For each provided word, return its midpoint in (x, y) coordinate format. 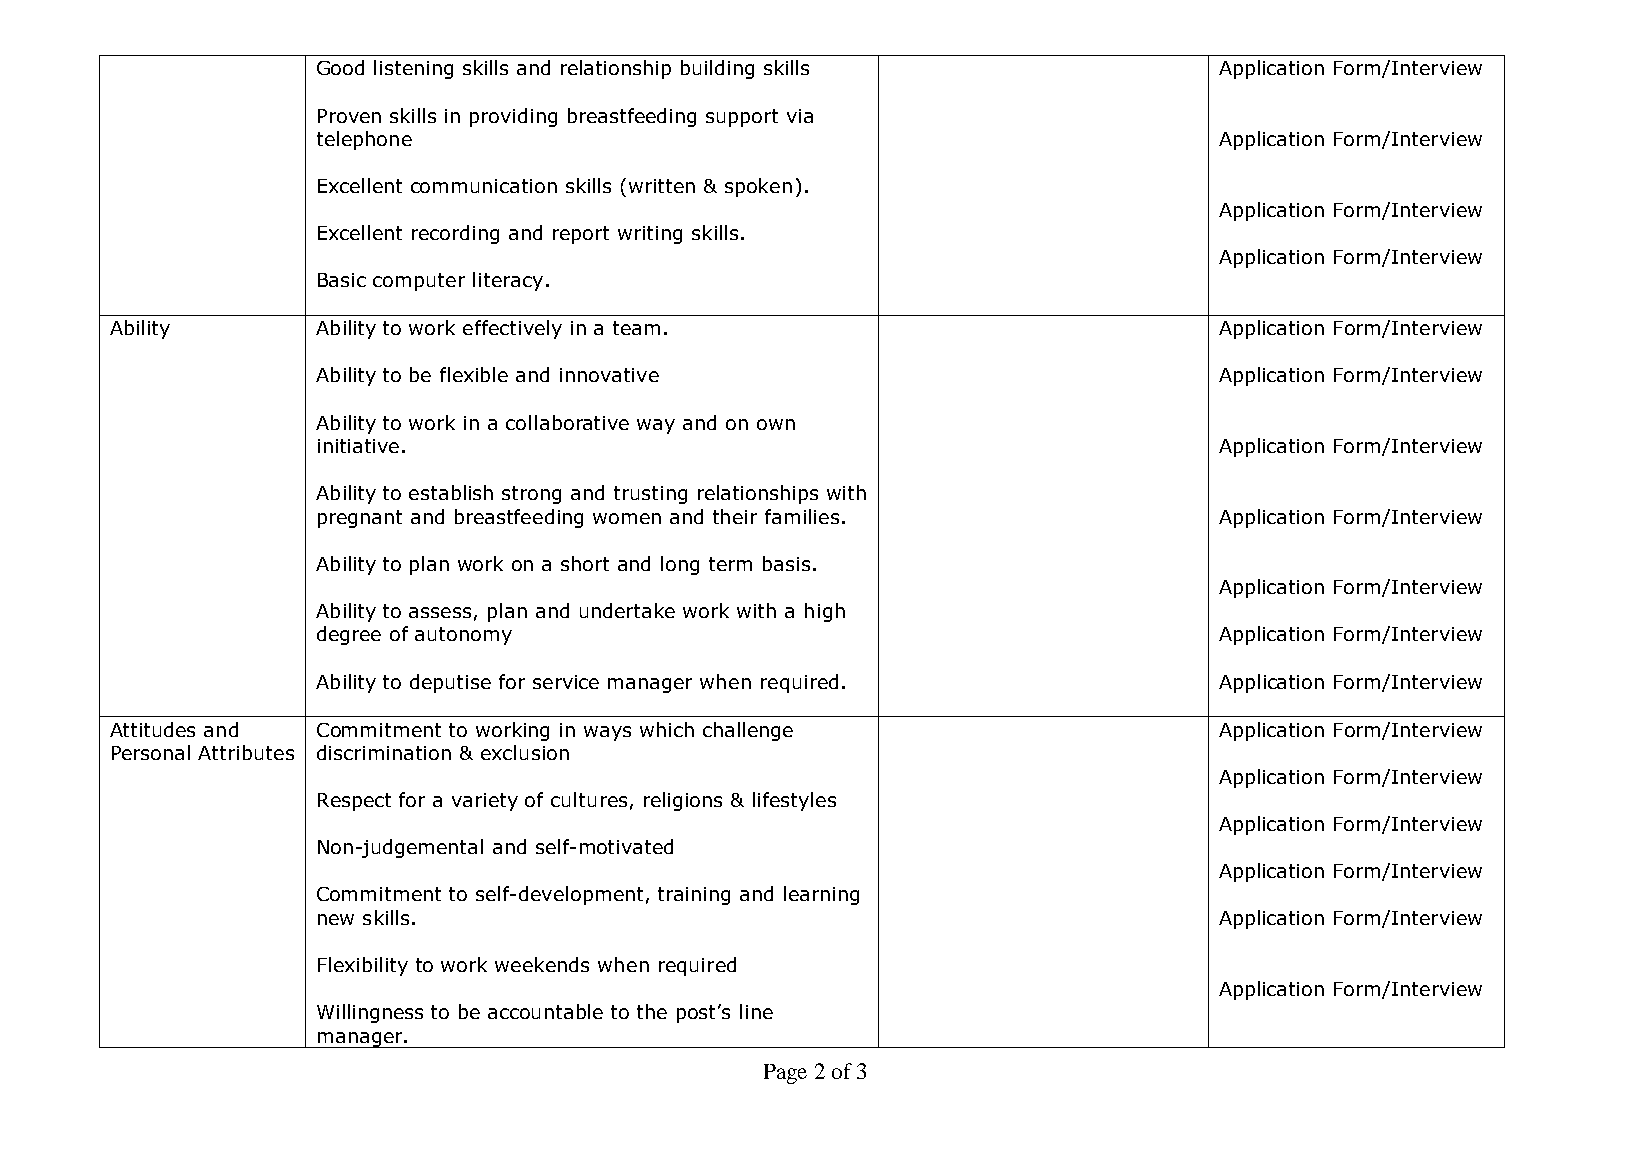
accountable (545, 1011)
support (742, 118)
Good (340, 67)
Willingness (370, 1013)
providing (513, 117)
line (756, 1011)
